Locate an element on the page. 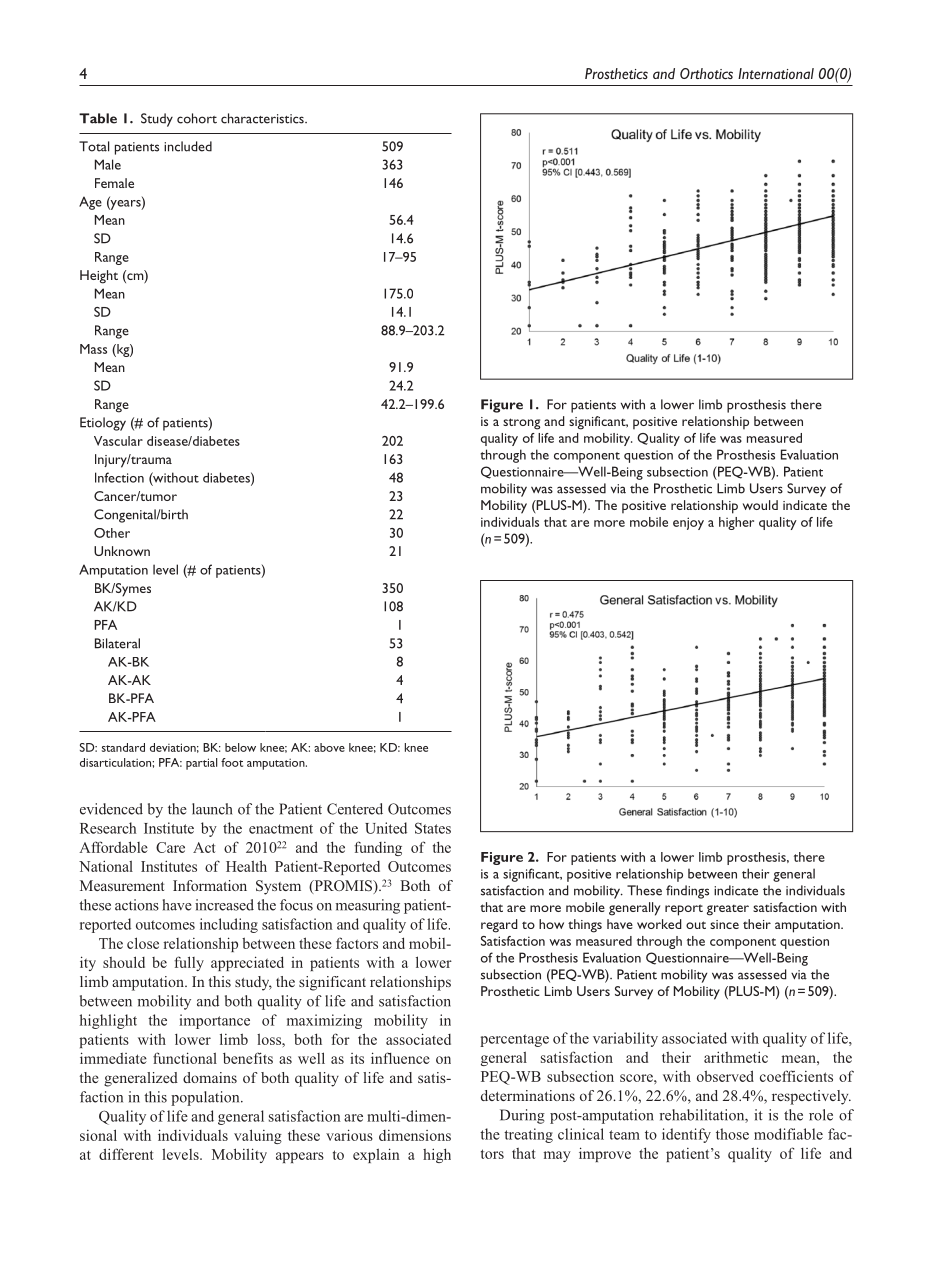 The image size is (952, 1270). During is located at coordinates (522, 1116).
